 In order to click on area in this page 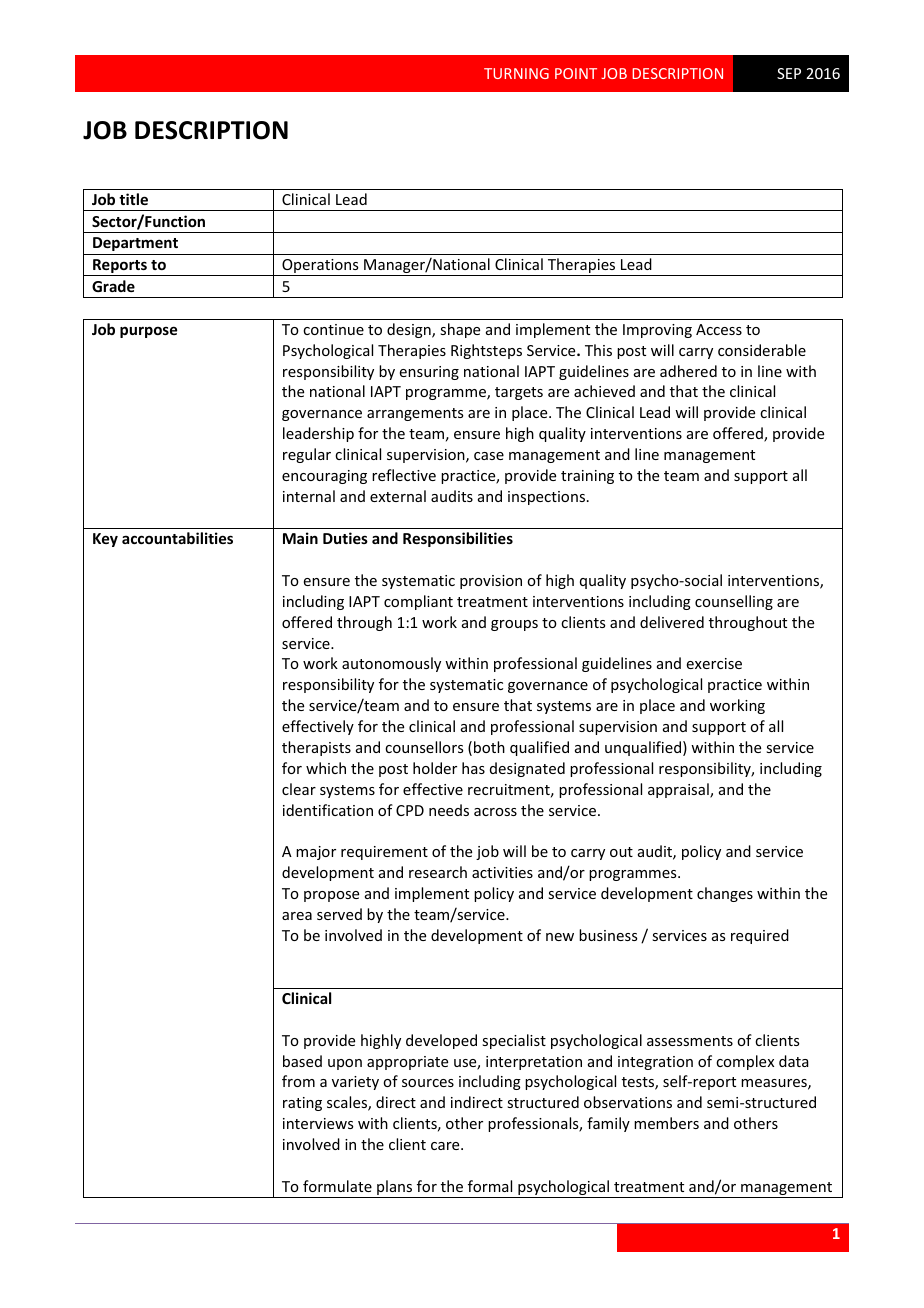, I will do `click(297, 916)`.
